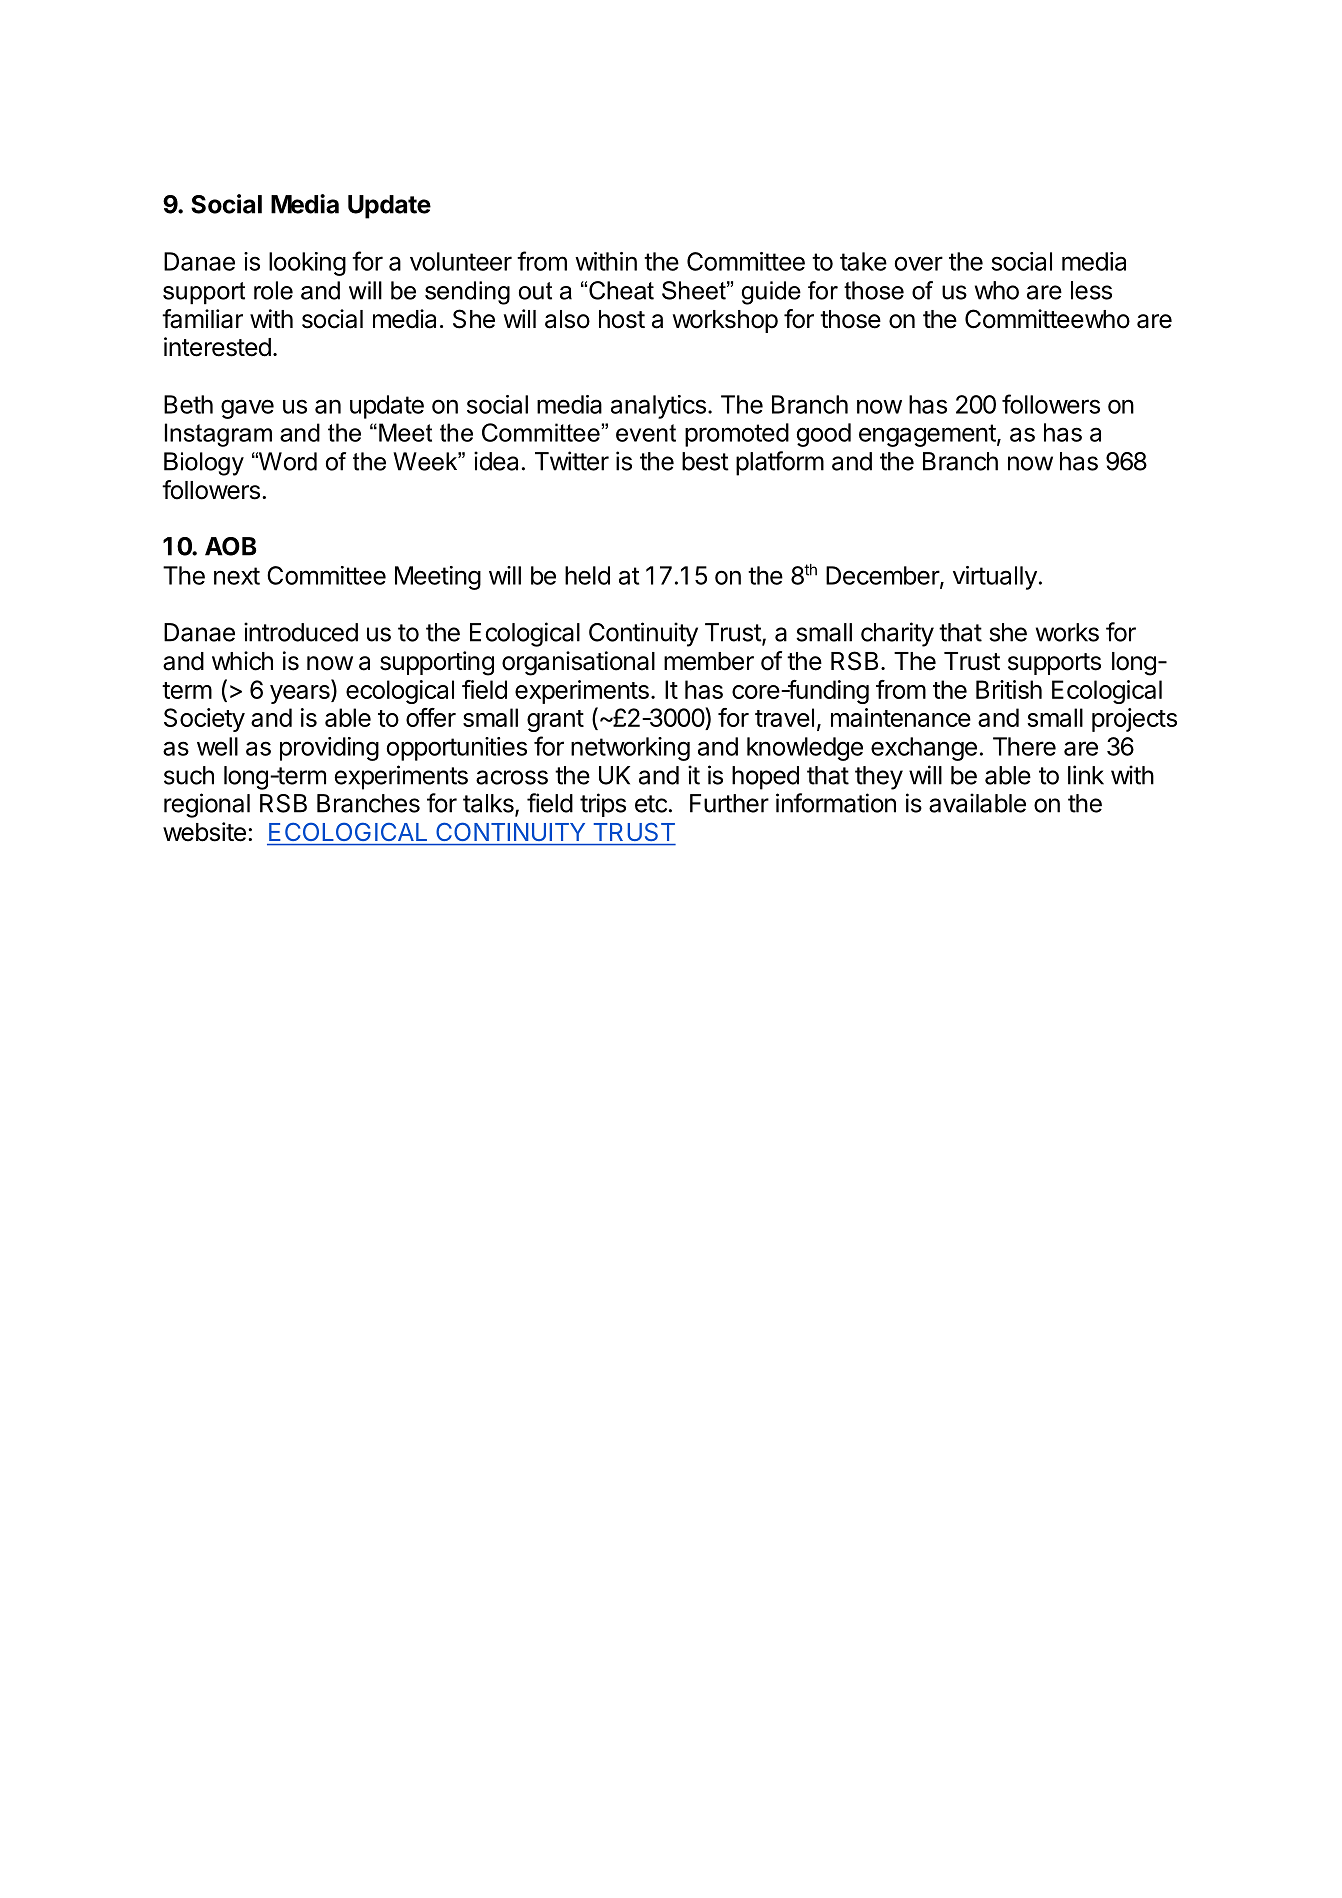 The height and width of the page is (1898, 1342). What do you see at coordinates (247, 409) in the page?
I see `gave` at bounding box center [247, 409].
